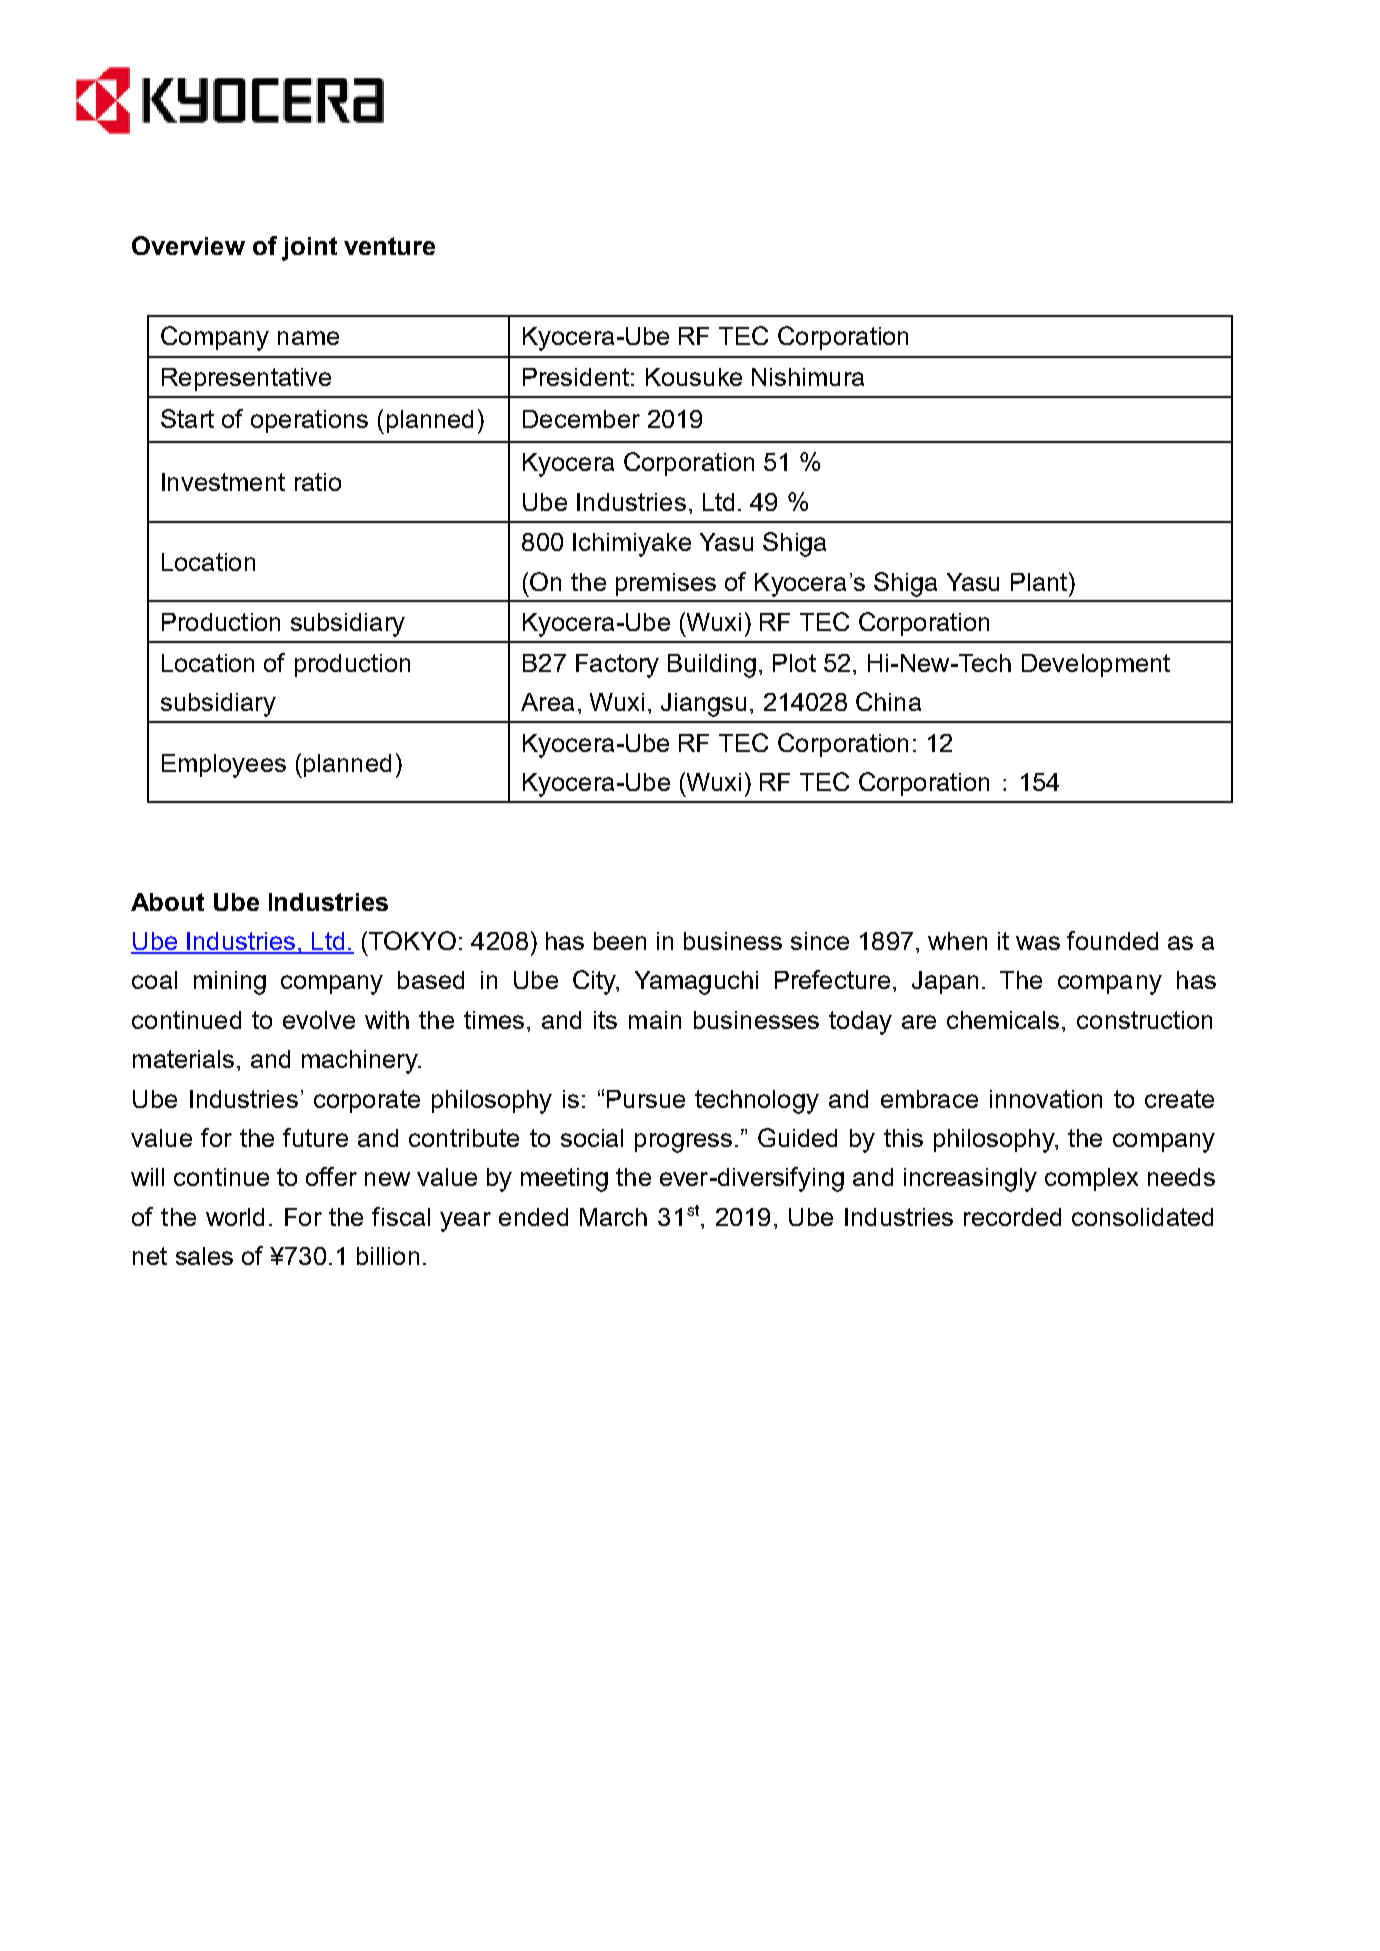  What do you see at coordinates (309, 249) in the document?
I see `joint` at bounding box center [309, 249].
